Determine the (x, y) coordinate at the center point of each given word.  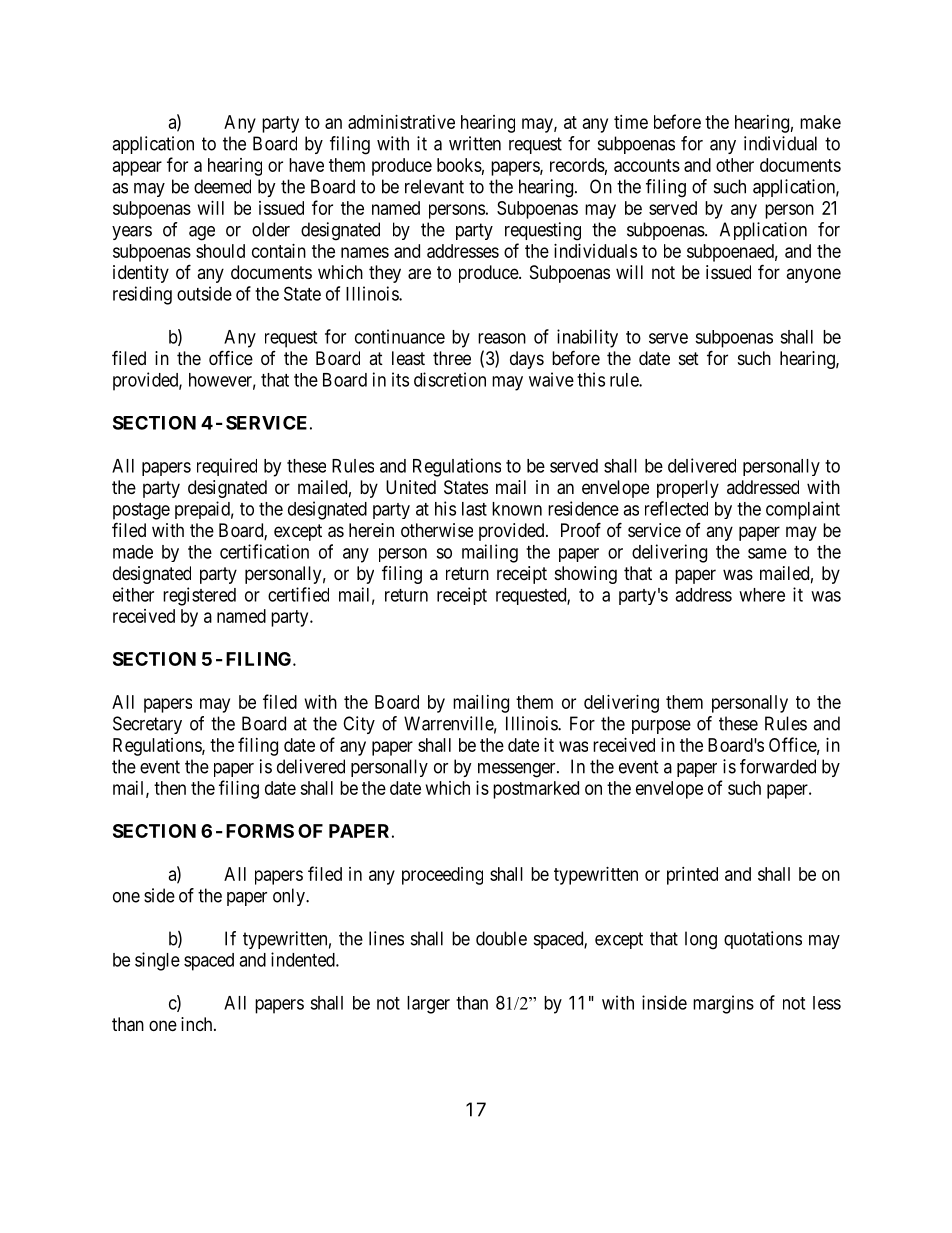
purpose (661, 727)
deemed (222, 186)
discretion (450, 379)
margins (723, 1004)
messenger (518, 770)
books (459, 165)
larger (428, 1005)
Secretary (147, 725)
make (820, 122)
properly (688, 489)
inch (198, 1024)
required (227, 467)
